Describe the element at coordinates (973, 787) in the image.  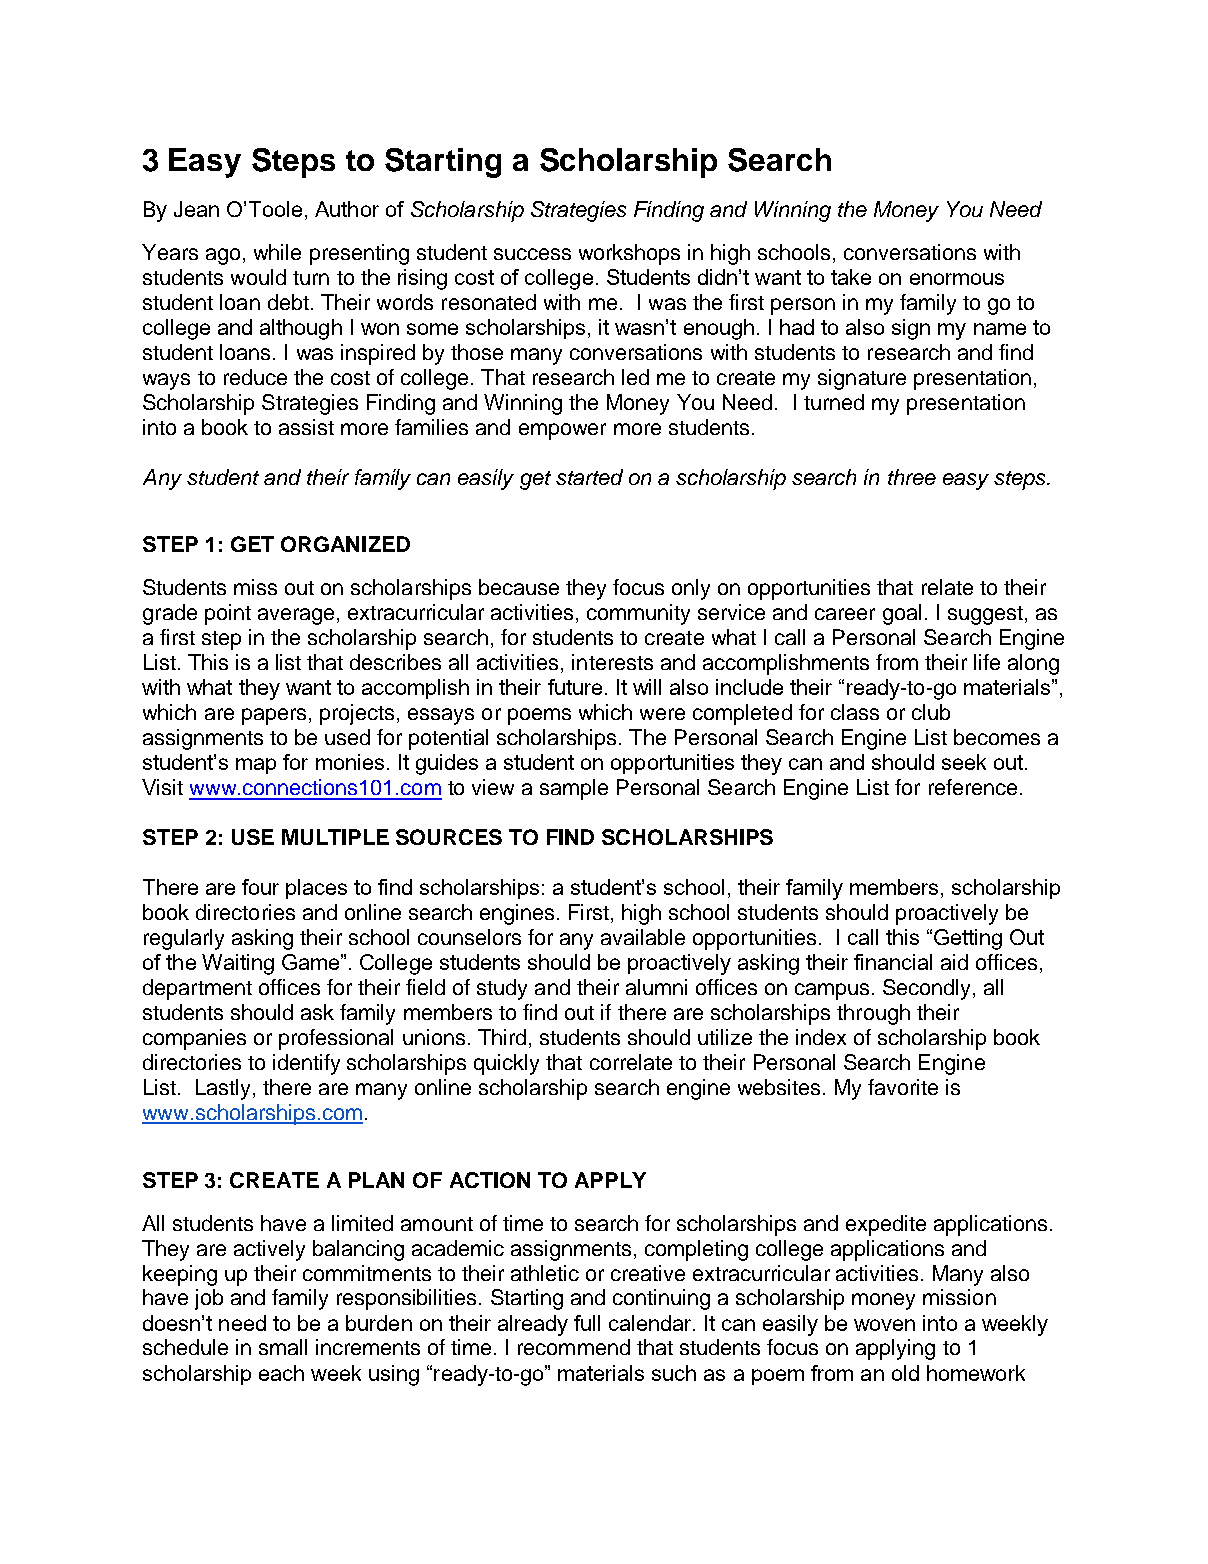
I see `reference` at that location.
